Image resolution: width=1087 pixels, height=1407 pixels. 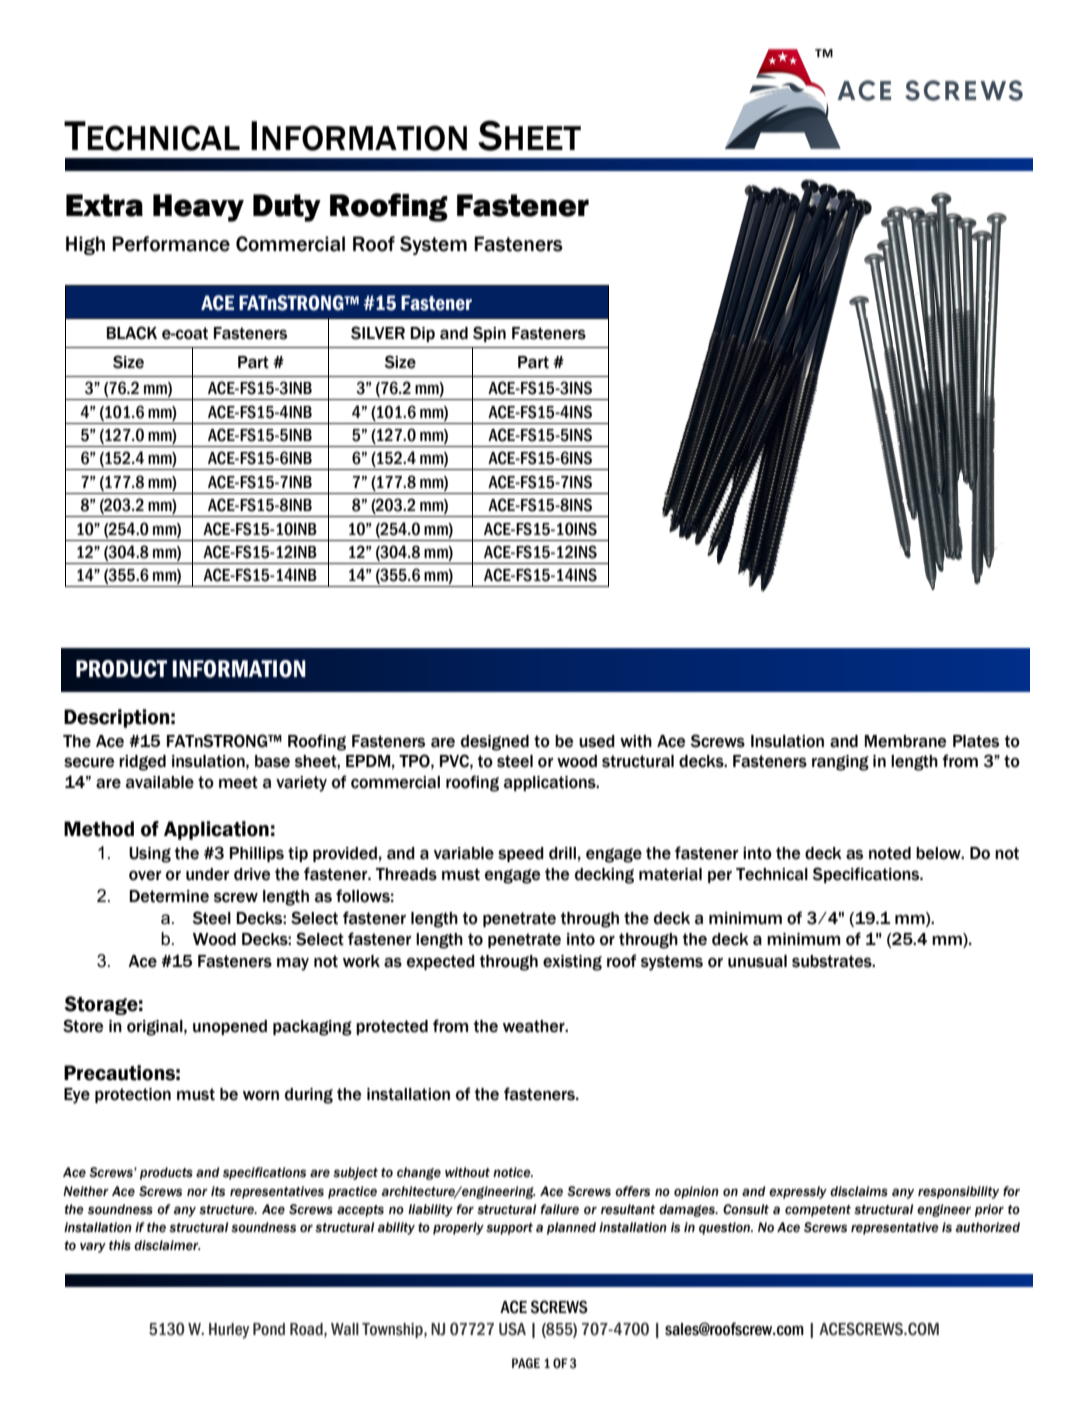 I want to click on Performance, so click(x=171, y=244).
